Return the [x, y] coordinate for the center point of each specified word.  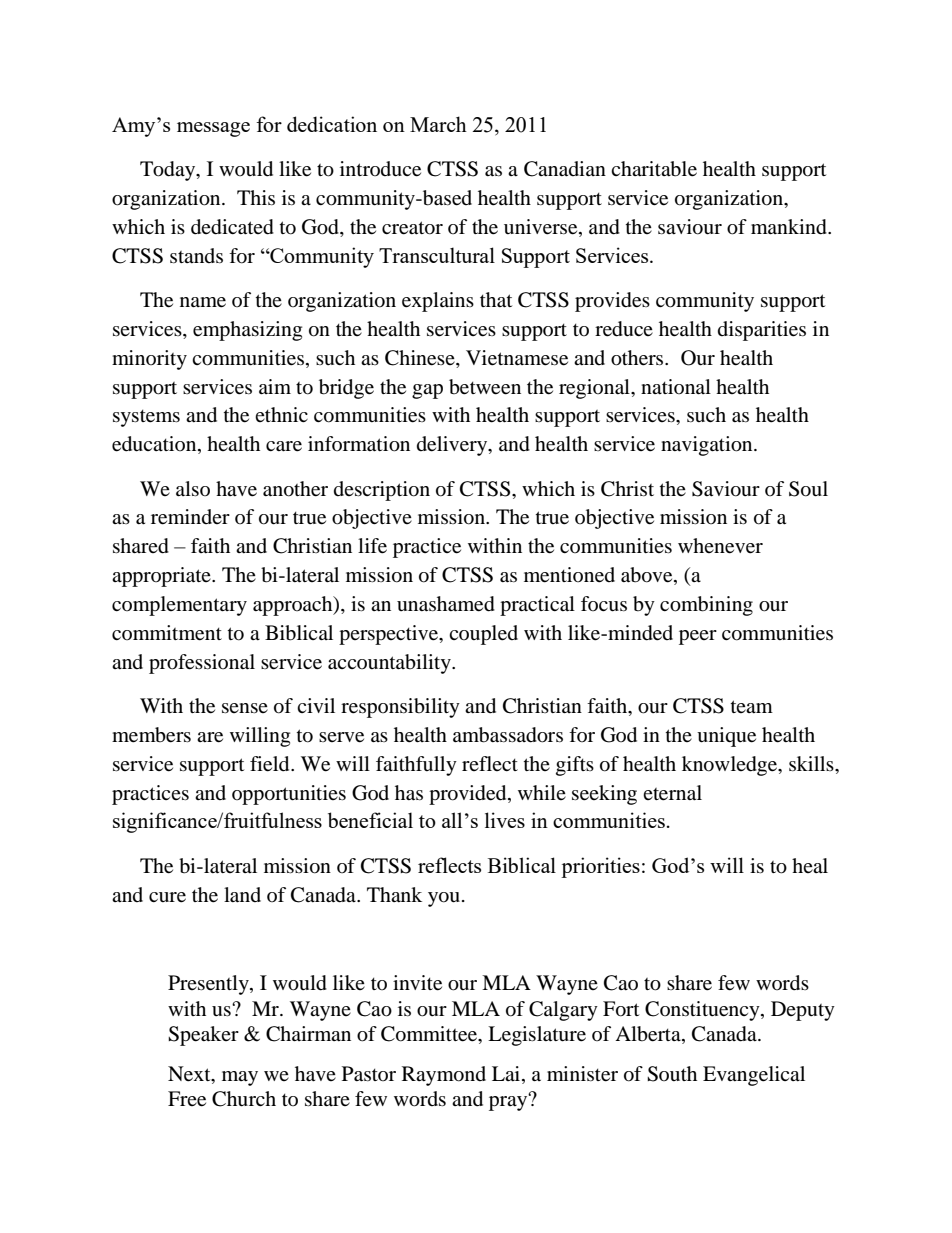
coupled [483, 635]
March [438, 124]
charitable [654, 169]
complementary [179, 606]
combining [706, 606]
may [240, 1078]
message [213, 129]
